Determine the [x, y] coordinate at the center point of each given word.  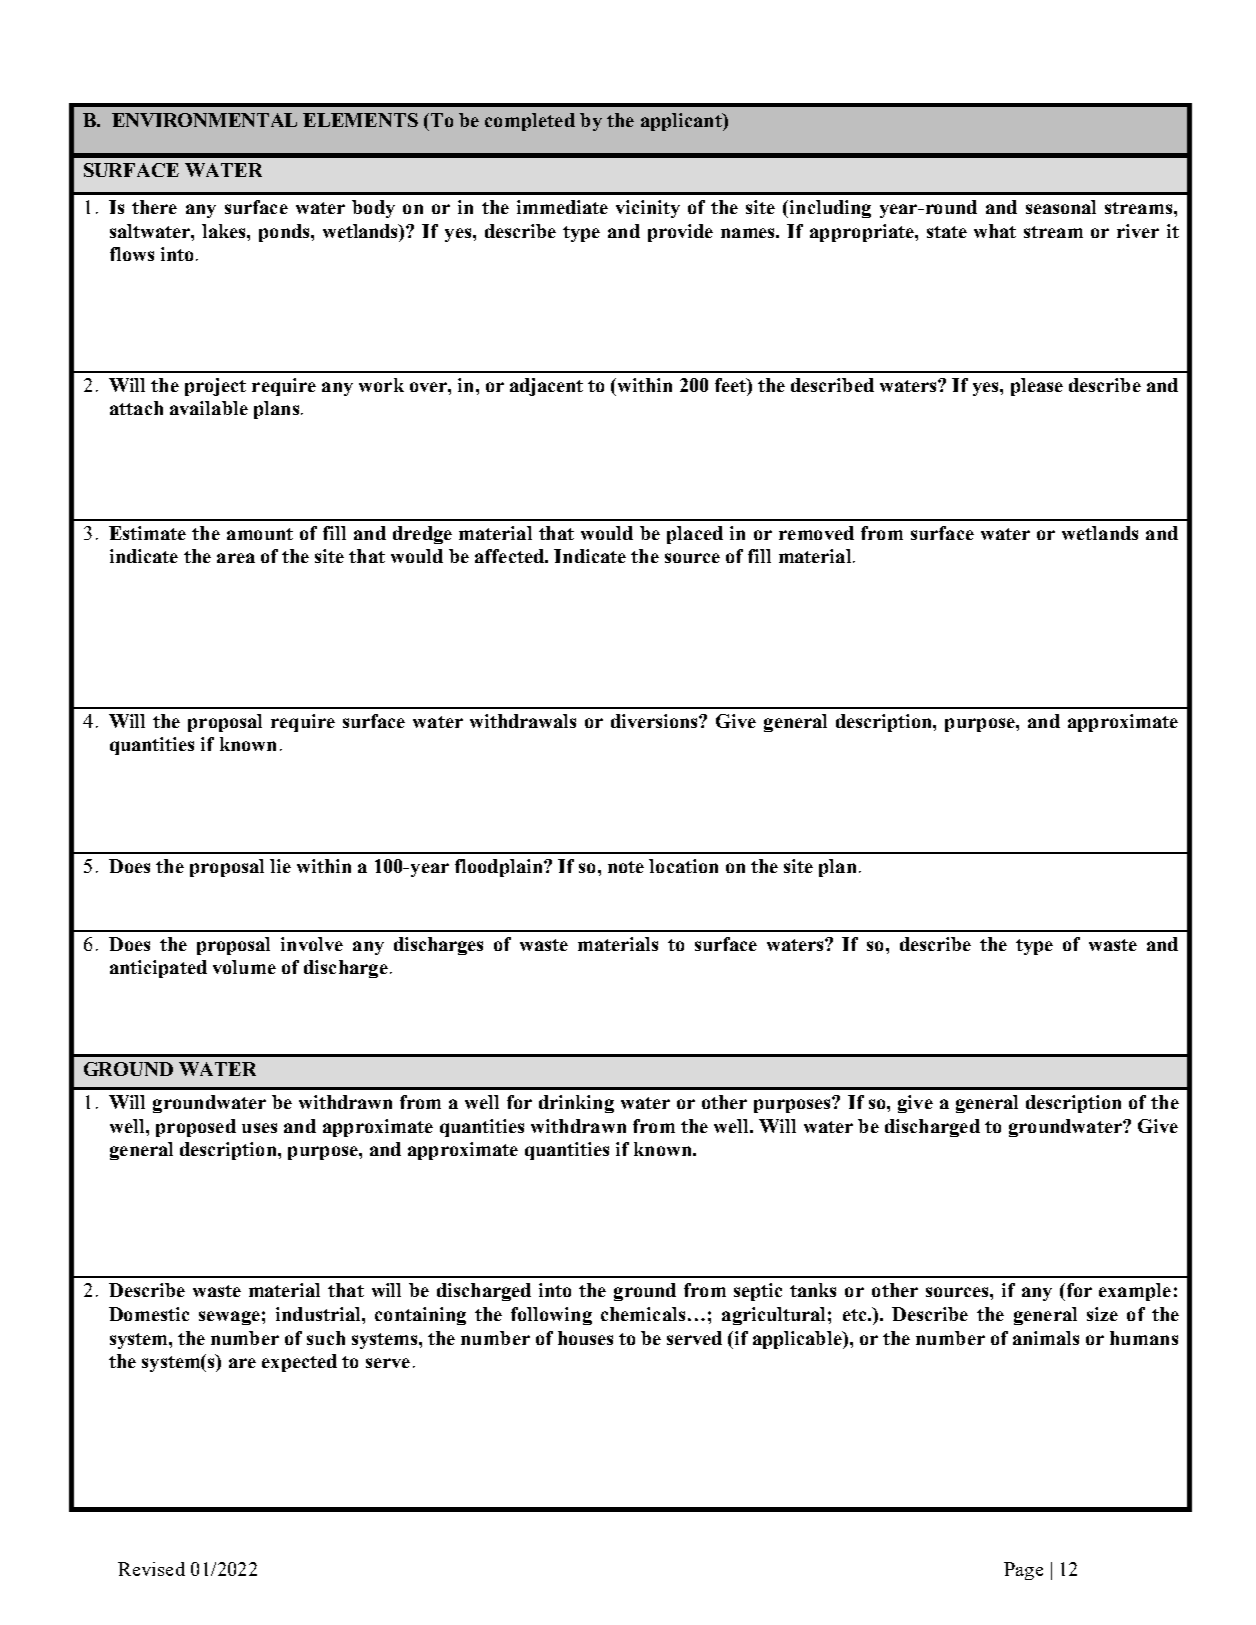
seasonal [1061, 207]
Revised [151, 1569]
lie [280, 866]
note [626, 867]
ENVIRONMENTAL [204, 120]
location [683, 866]
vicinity [648, 209]
